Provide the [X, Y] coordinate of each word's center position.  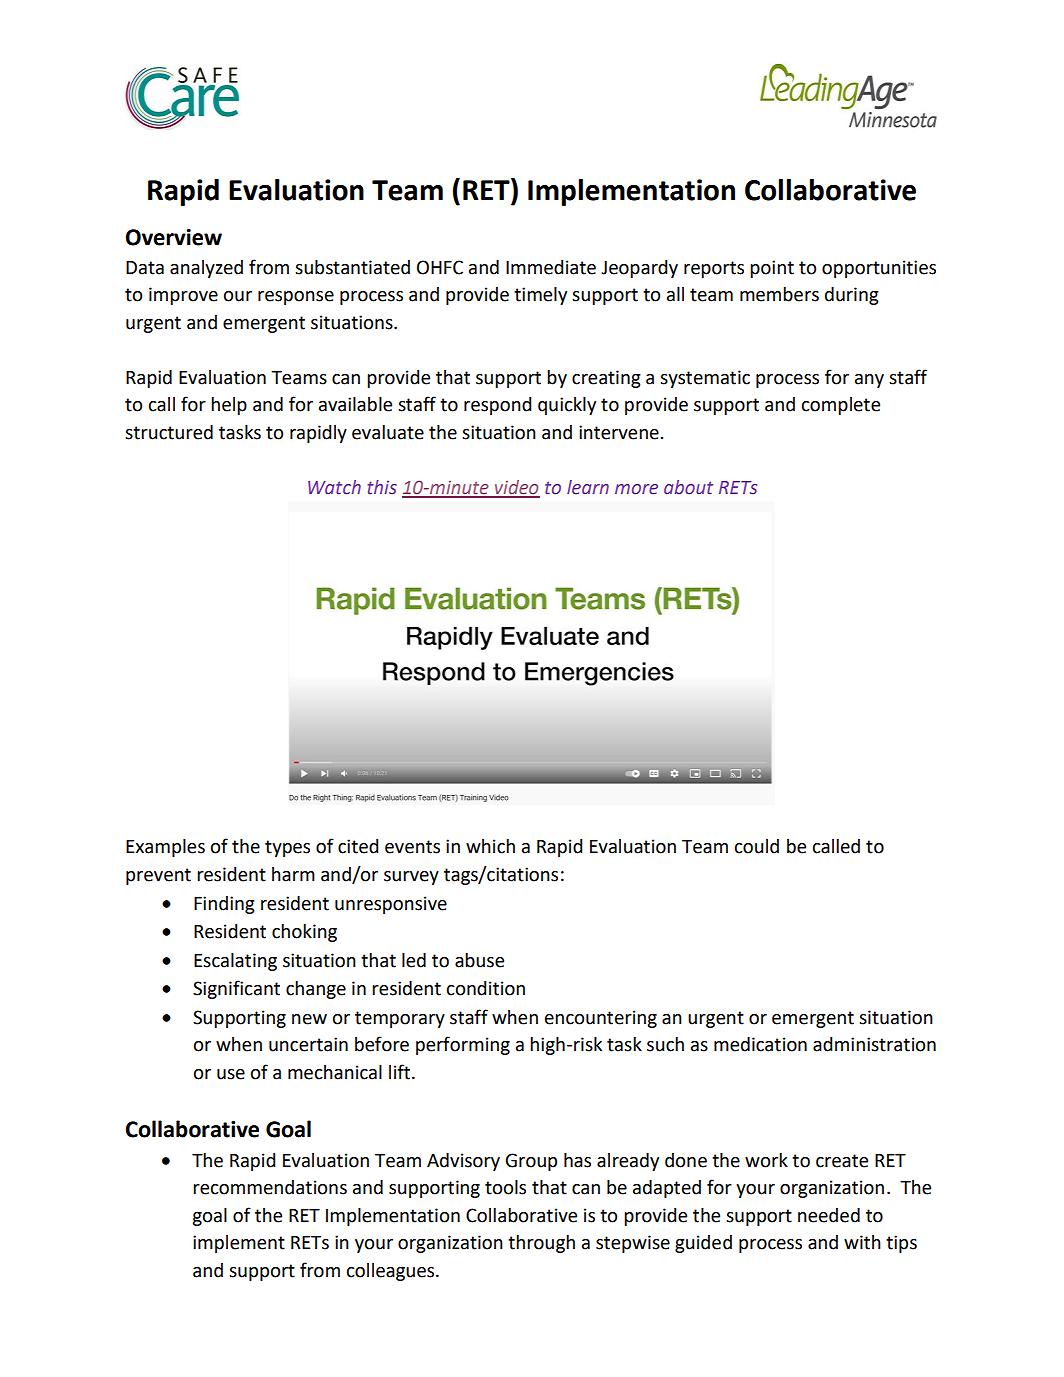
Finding [224, 905]
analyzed [206, 269]
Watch [334, 487]
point [772, 269]
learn [588, 487]
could [757, 846]
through [541, 1244]
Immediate [551, 267]
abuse [479, 960]
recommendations [270, 1187]
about [688, 487]
